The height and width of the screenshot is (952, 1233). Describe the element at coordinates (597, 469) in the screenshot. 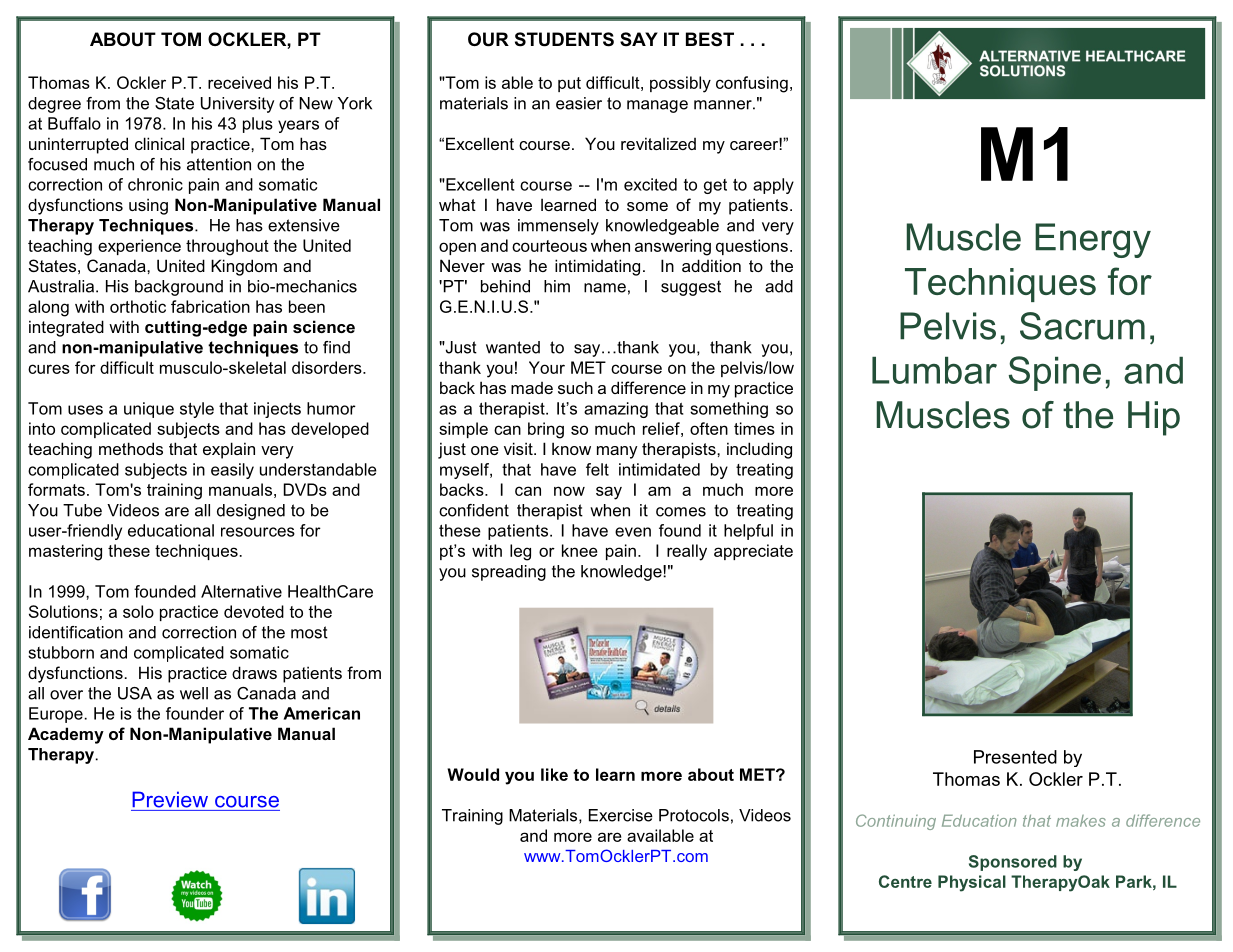

I see `felt` at that location.
